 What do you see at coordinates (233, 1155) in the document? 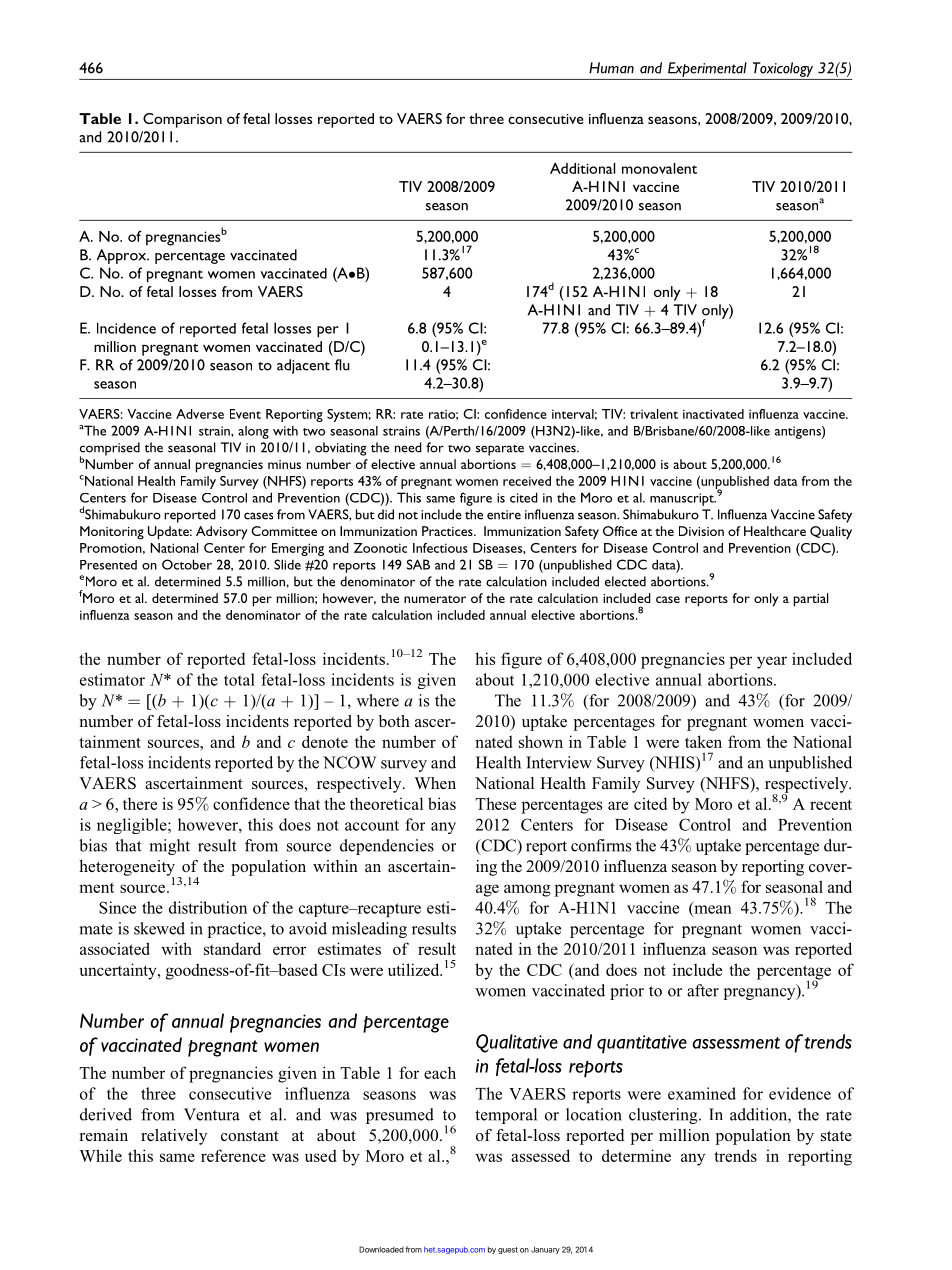
I see `reference` at bounding box center [233, 1155].
